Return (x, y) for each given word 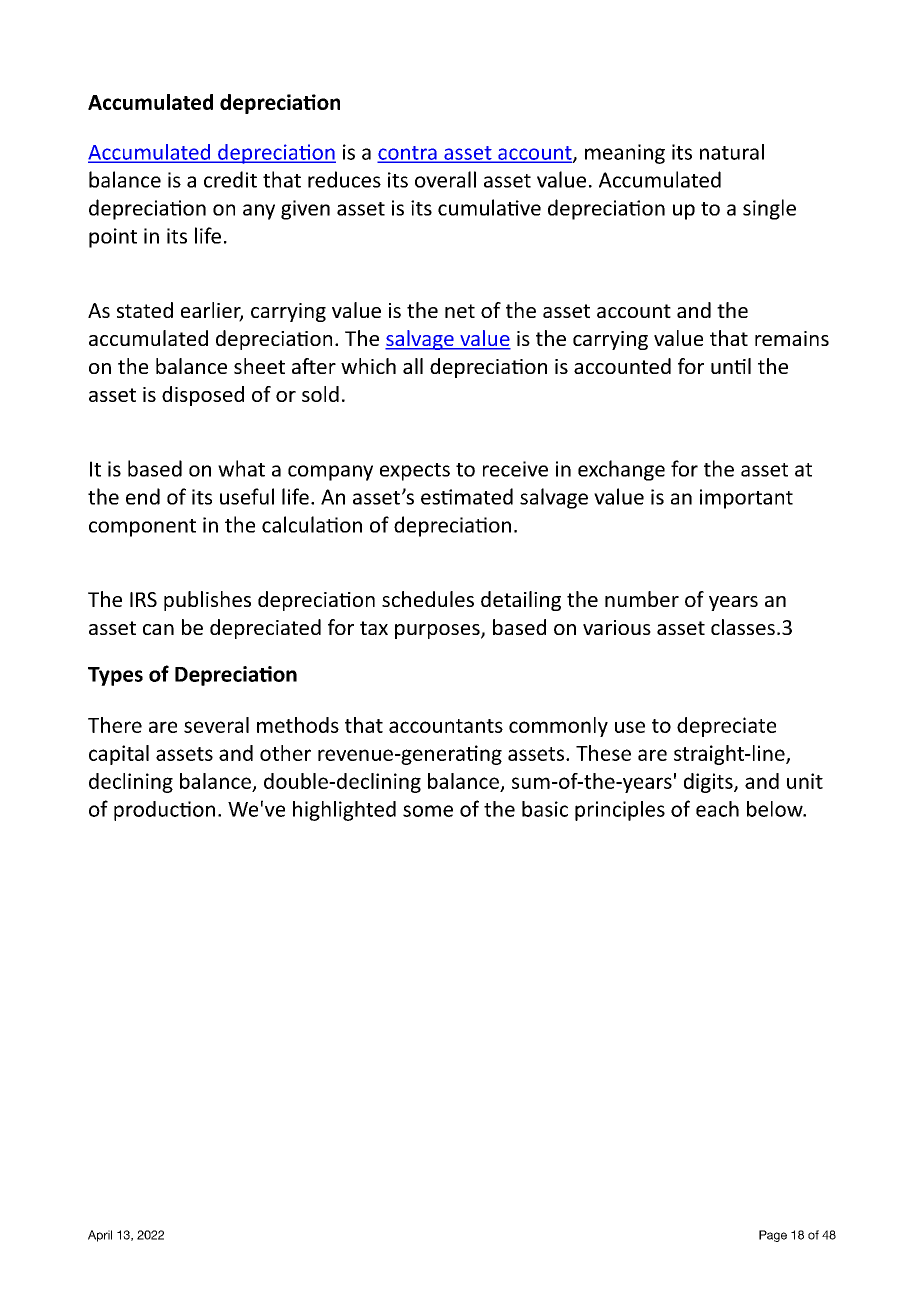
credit (230, 179)
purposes (438, 631)
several (216, 725)
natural (732, 152)
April (100, 1236)
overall (445, 179)
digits (709, 783)
